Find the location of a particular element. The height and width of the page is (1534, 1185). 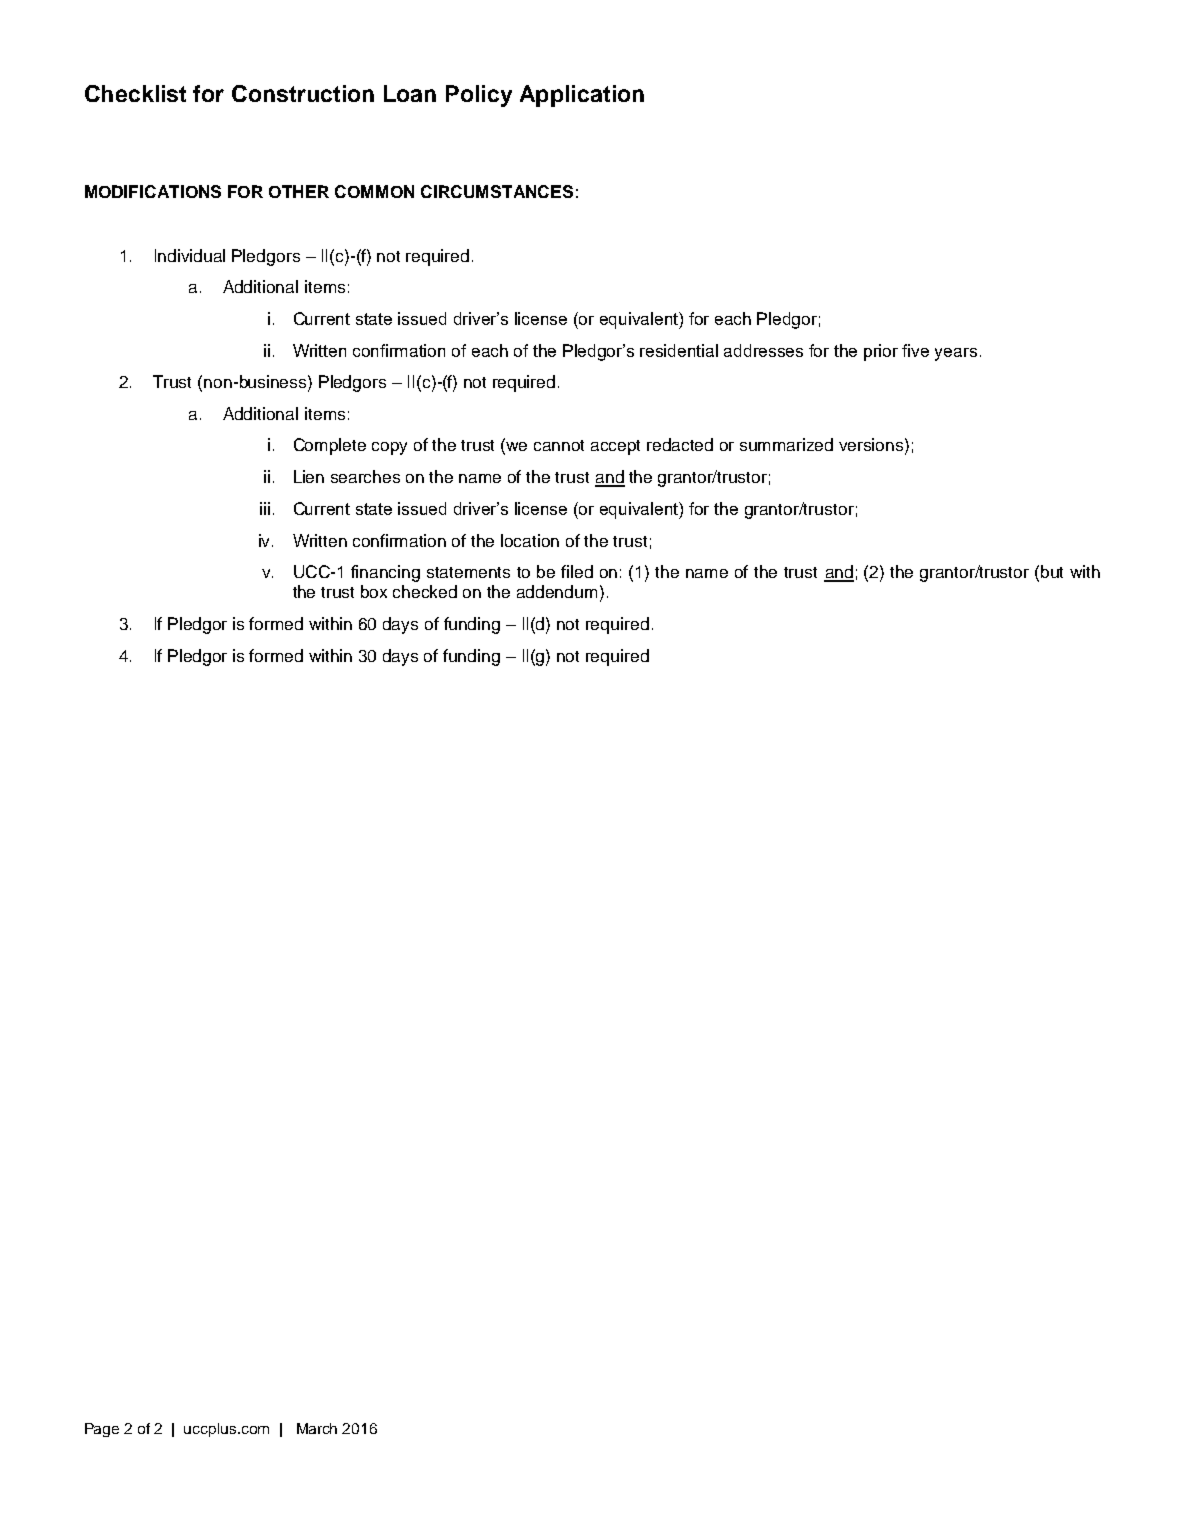

but is located at coordinates (1052, 571).
